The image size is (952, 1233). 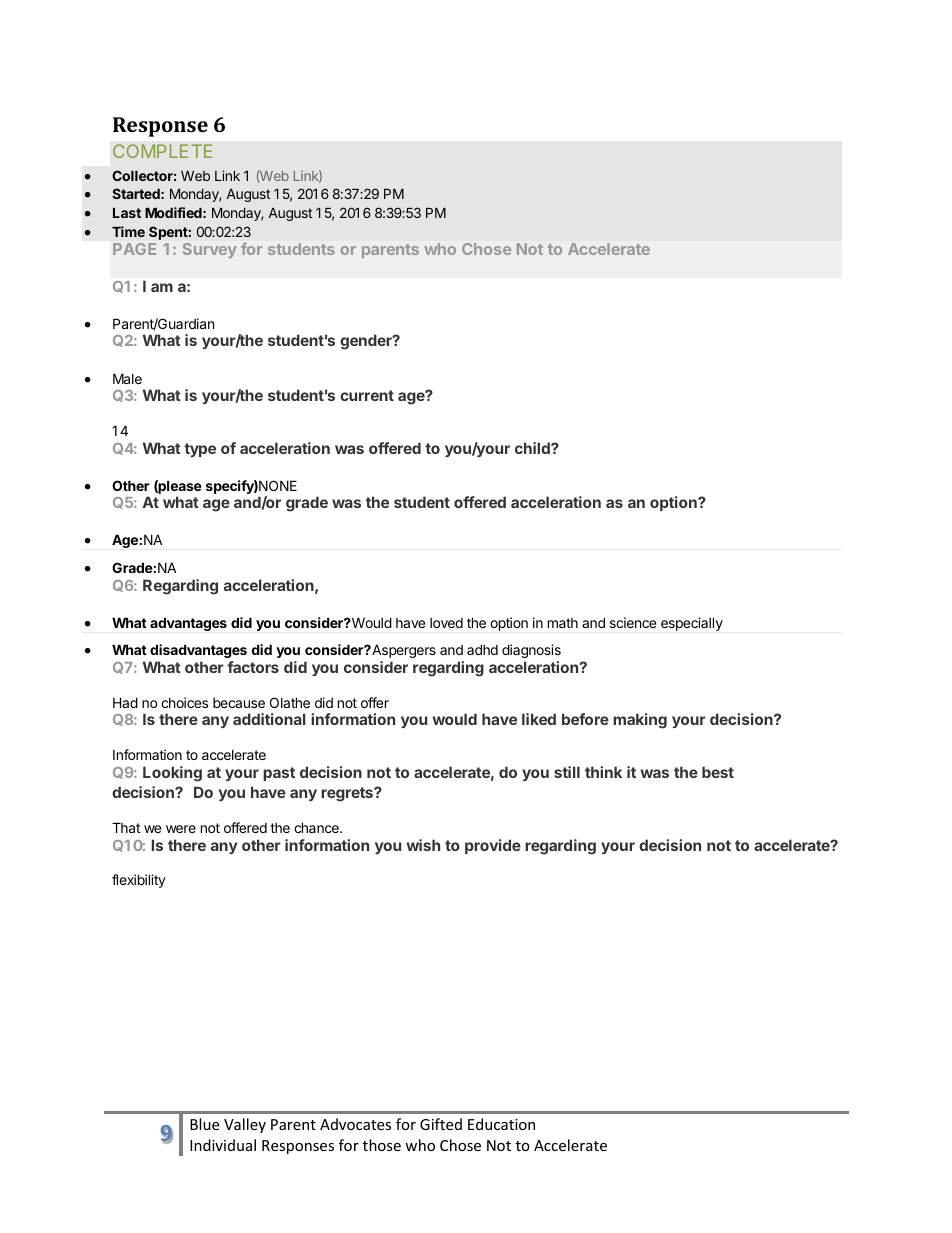 What do you see at coordinates (533, 448) in the image?
I see `child` at bounding box center [533, 448].
